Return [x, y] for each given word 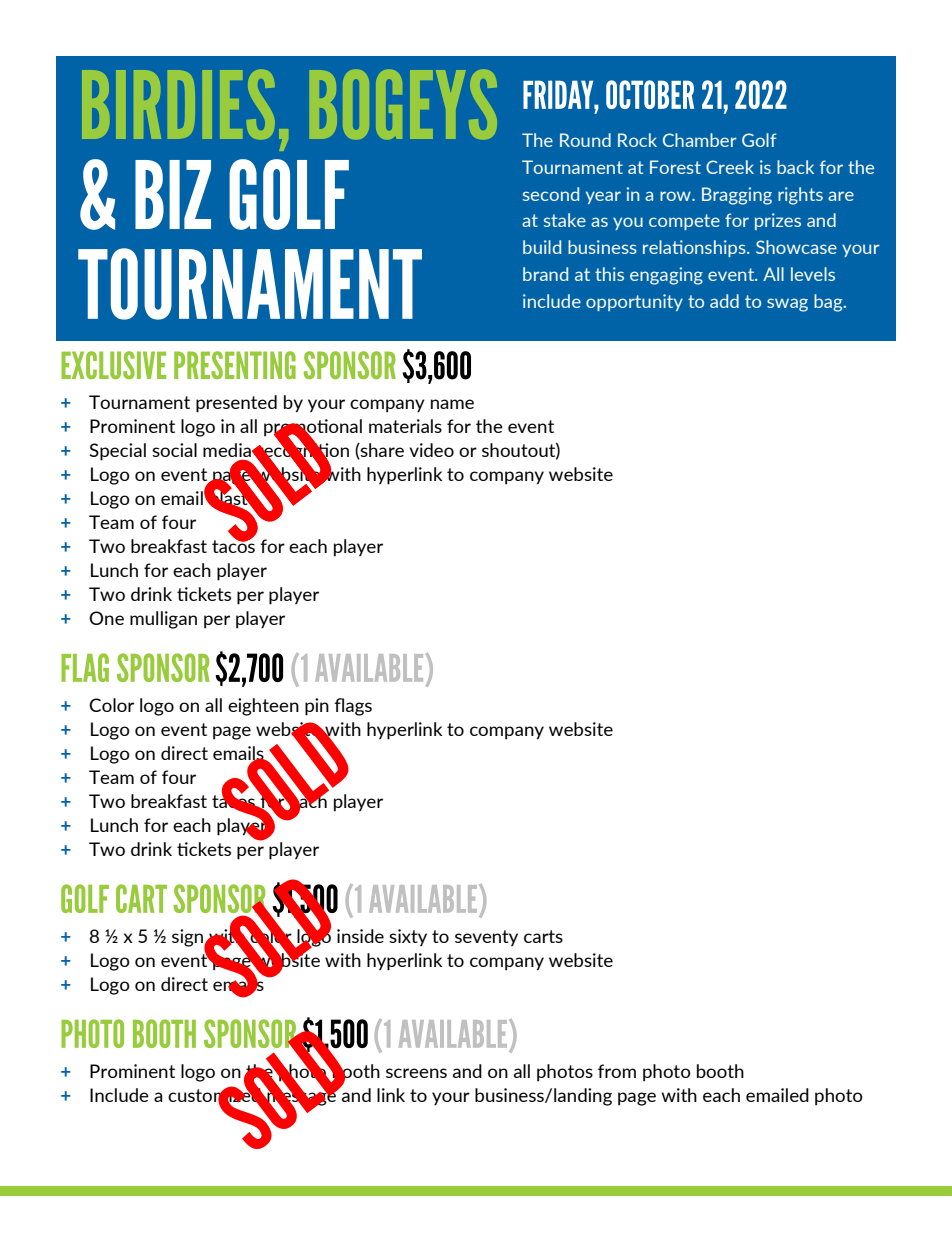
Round [585, 140]
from [617, 1071]
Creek [730, 167]
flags [353, 707]
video [431, 450]
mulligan [163, 620]
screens [416, 1073]
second [551, 194]
